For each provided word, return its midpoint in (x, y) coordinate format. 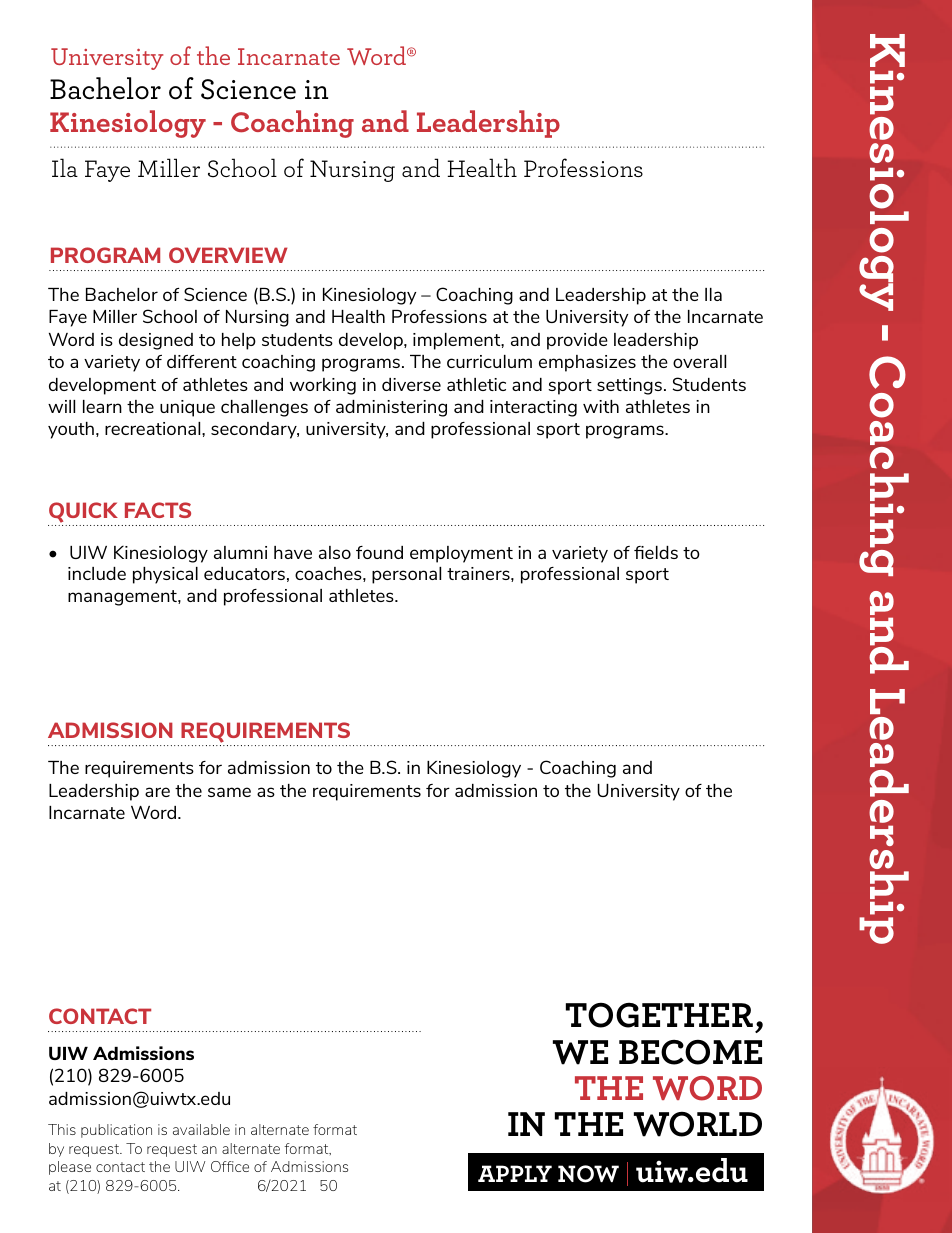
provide (577, 341)
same (229, 792)
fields (656, 552)
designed (156, 341)
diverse (411, 384)
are (157, 792)
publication (116, 1131)
